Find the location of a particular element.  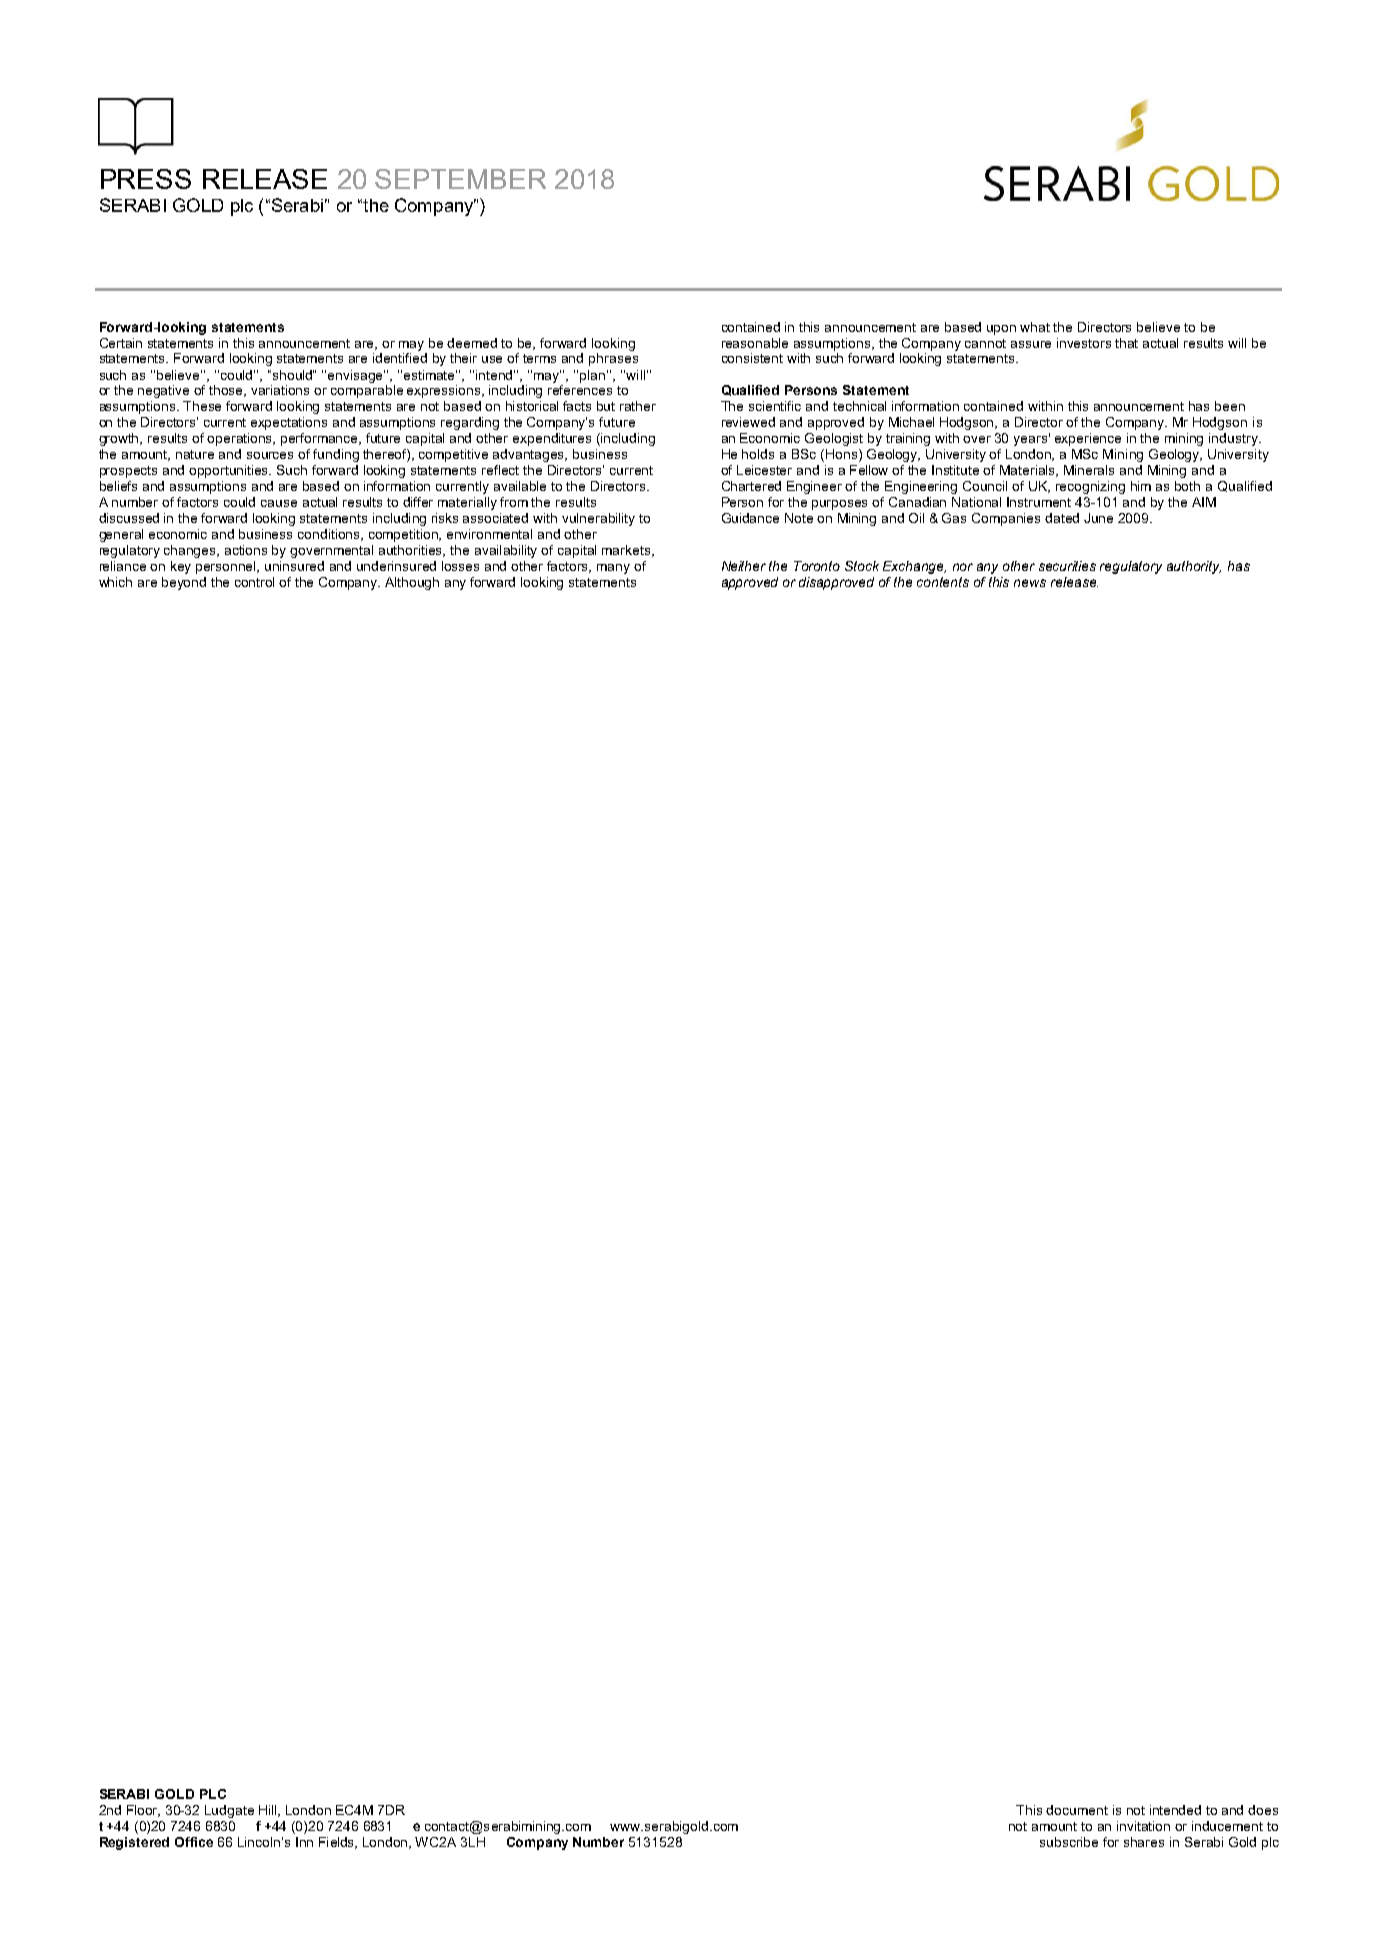

contents is located at coordinates (943, 582).
